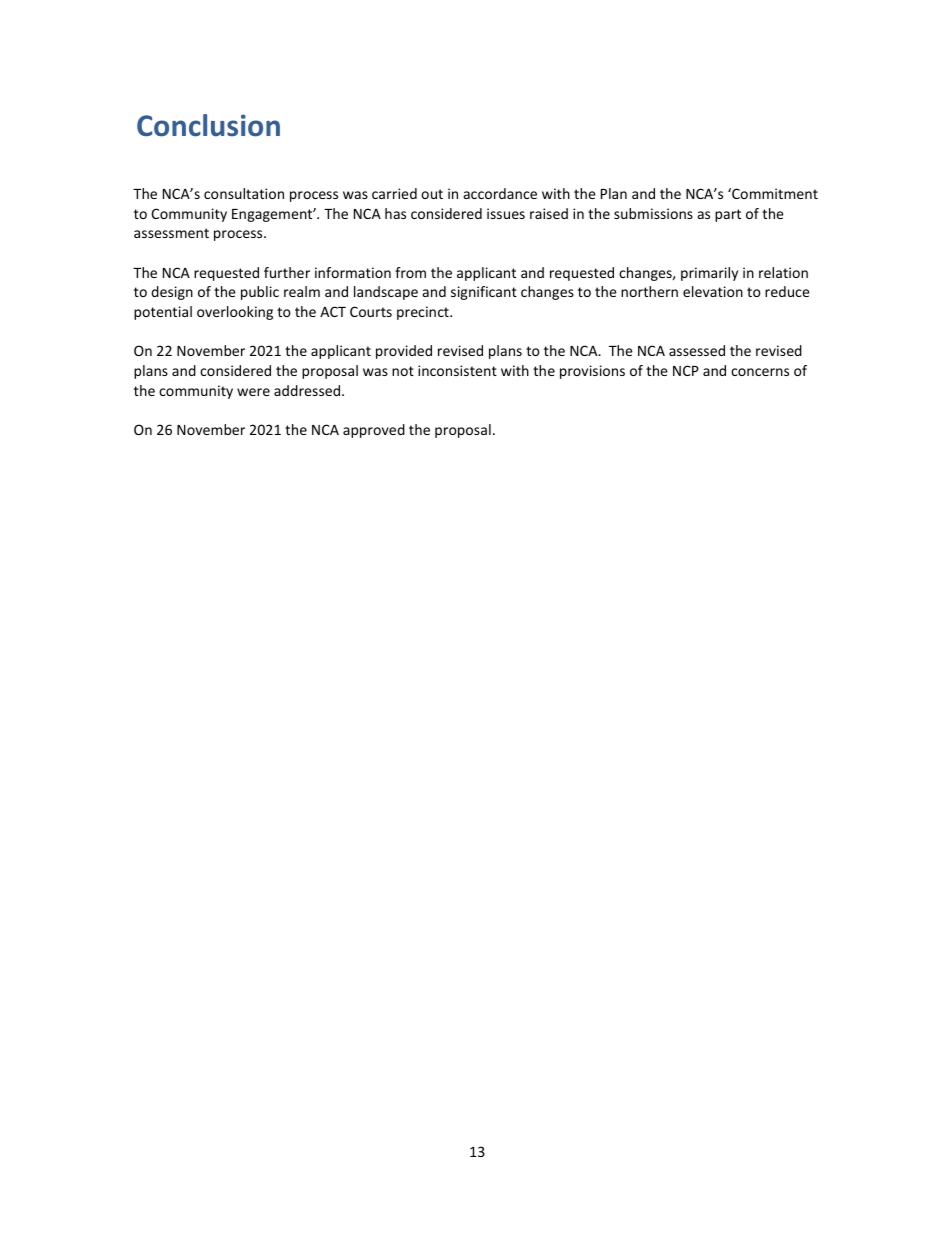  Describe the element at coordinates (500, 193) in the image. I see `accordance` at that location.
